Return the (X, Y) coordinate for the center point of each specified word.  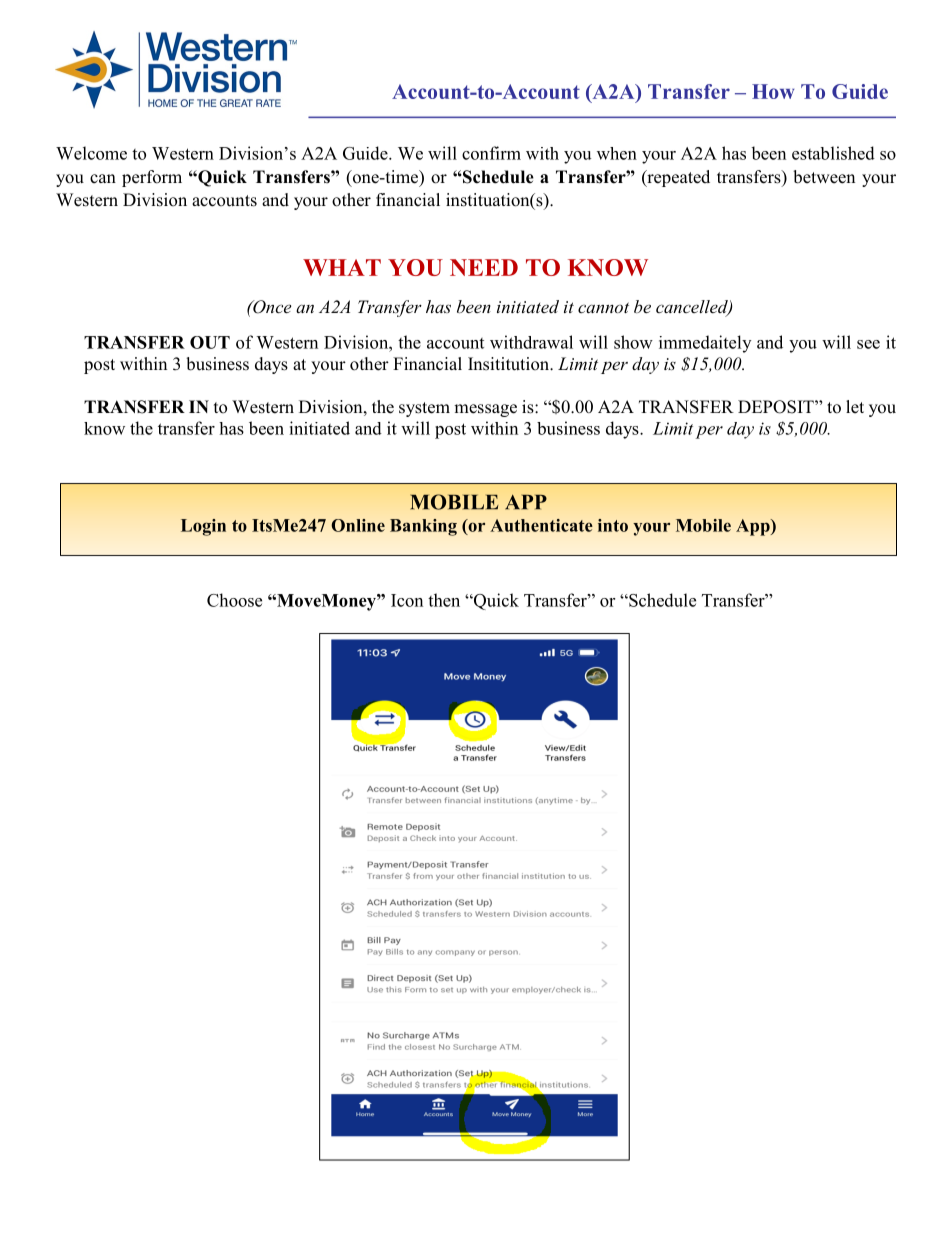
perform (152, 178)
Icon (407, 600)
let (855, 407)
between (824, 177)
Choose (234, 600)
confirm (491, 153)
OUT (210, 342)
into (613, 525)
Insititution (510, 364)
